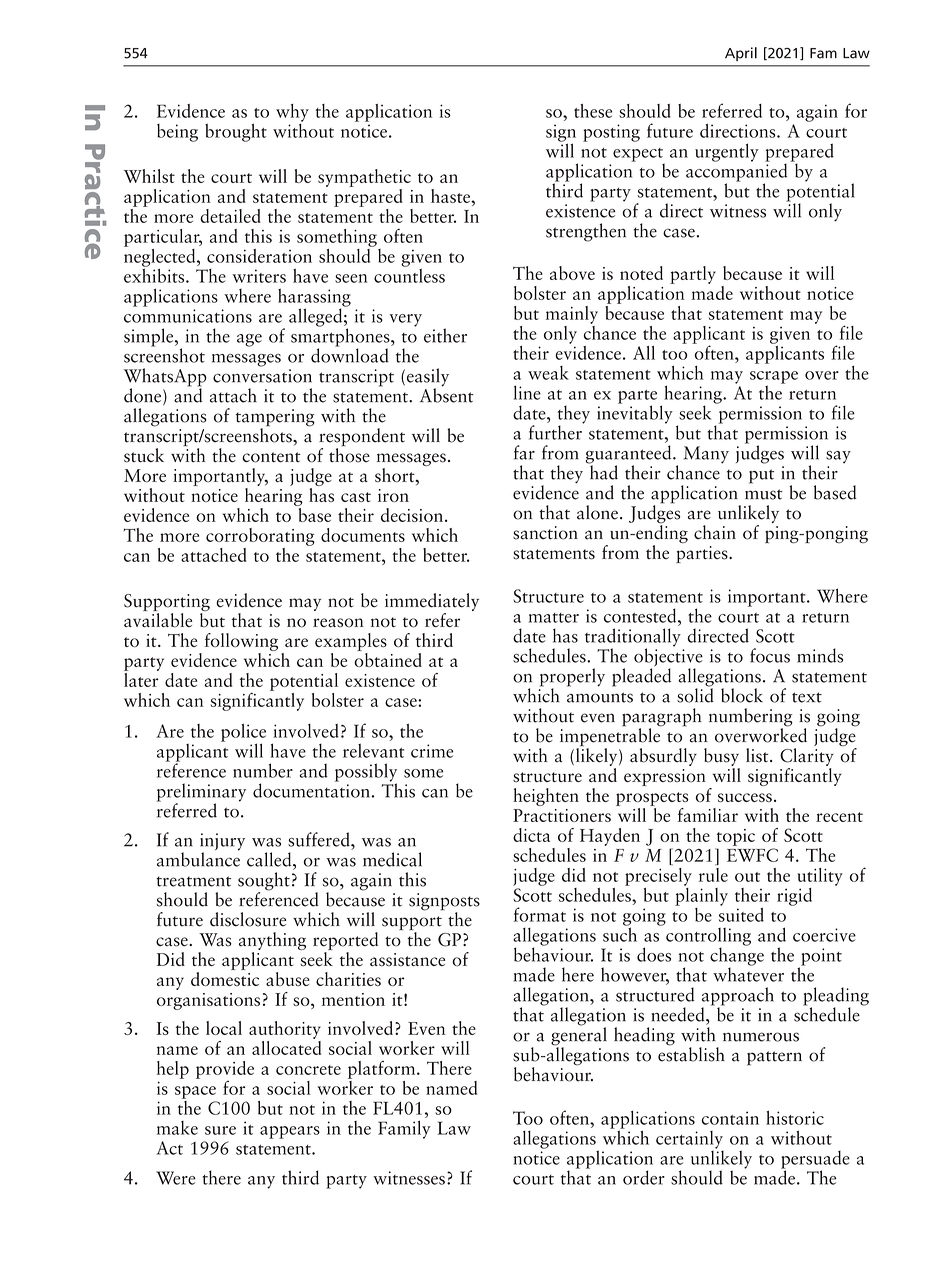 Image resolution: width=952 pixels, height=1272 pixels. What do you see at coordinates (272, 942) in the page?
I see `anything` at bounding box center [272, 942].
